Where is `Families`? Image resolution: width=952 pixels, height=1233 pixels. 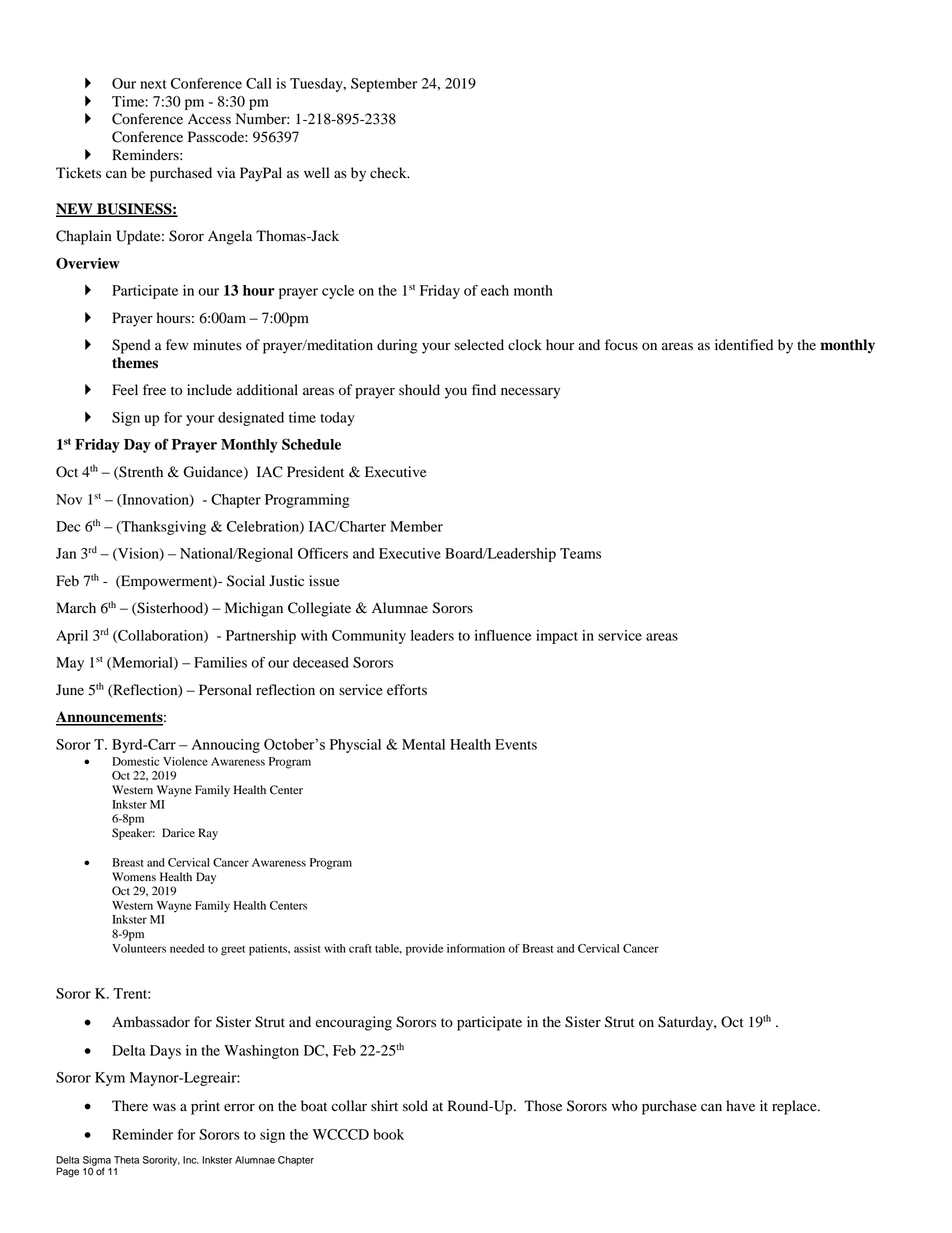
Families is located at coordinates (220, 662).
